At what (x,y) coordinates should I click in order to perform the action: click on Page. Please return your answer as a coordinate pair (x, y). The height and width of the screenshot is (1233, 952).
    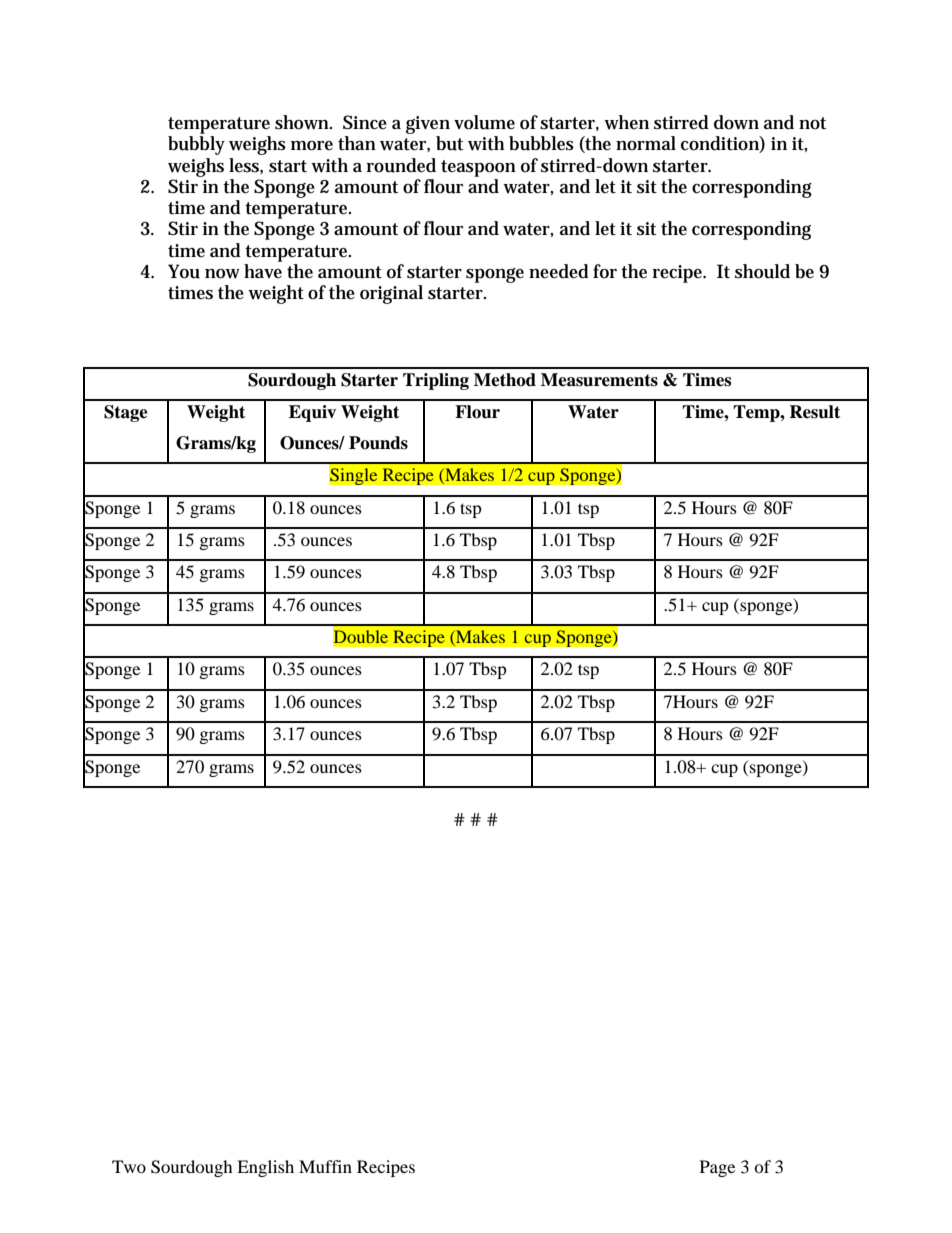
    Looking at the image, I should click on (717, 1168).
